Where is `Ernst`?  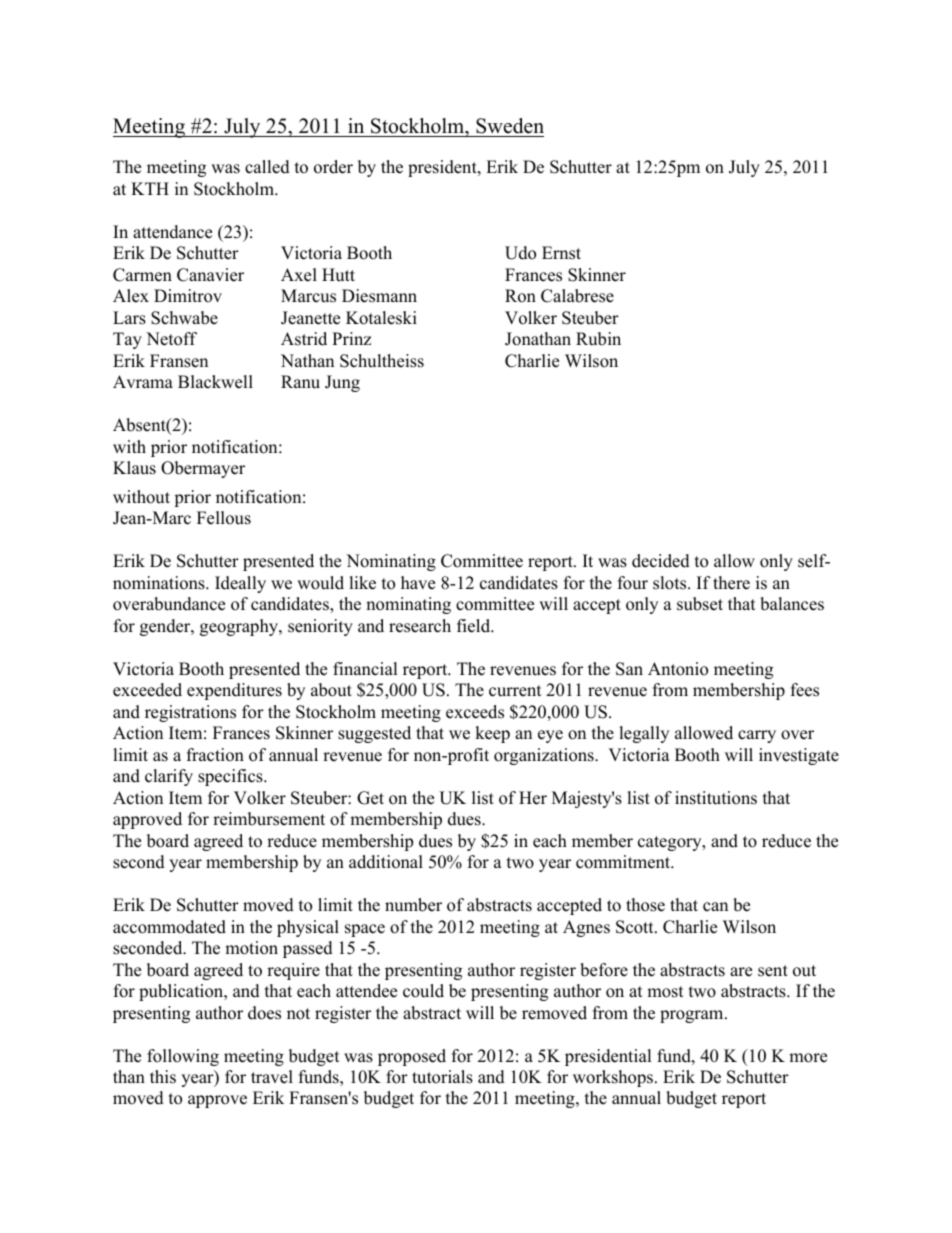
Ernst is located at coordinates (561, 253).
